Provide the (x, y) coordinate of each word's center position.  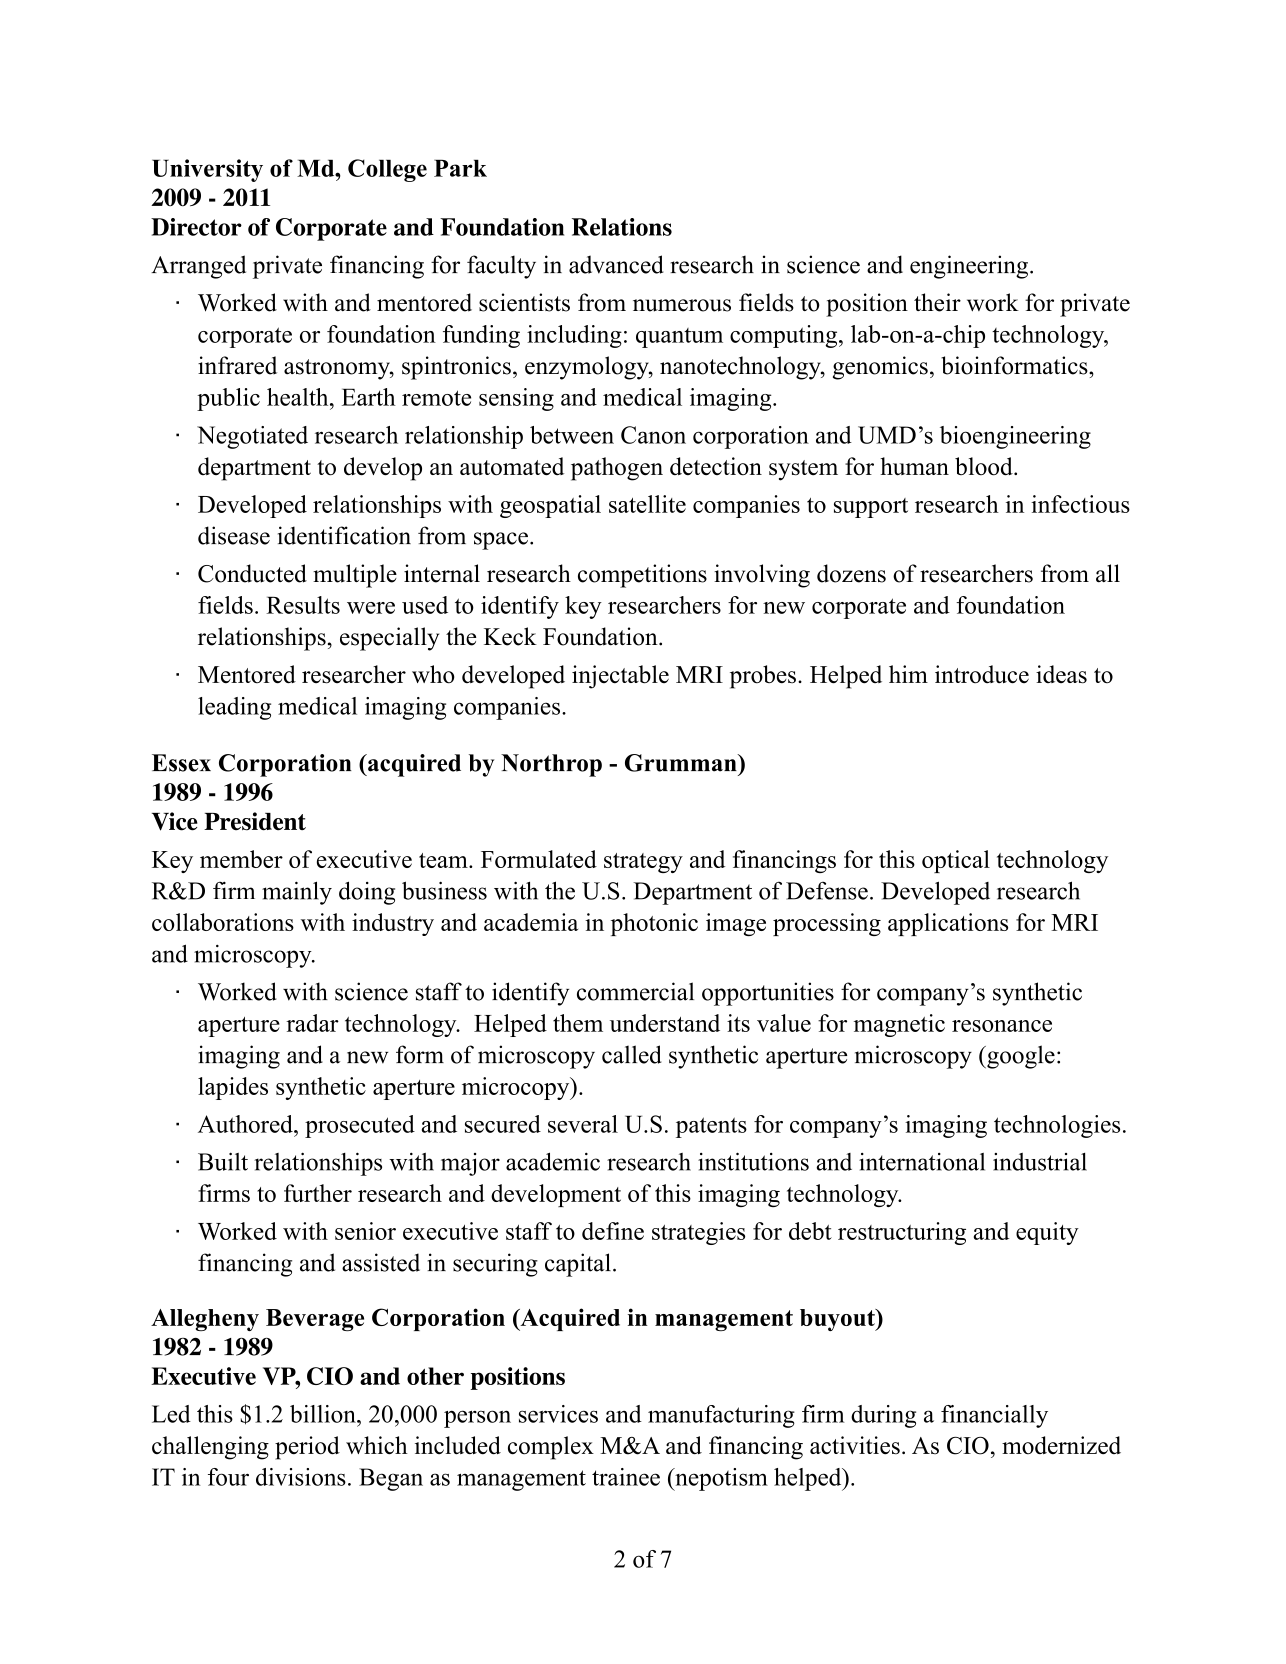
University (207, 170)
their (937, 302)
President (255, 821)
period (307, 1448)
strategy (643, 863)
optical (956, 861)
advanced (616, 264)
